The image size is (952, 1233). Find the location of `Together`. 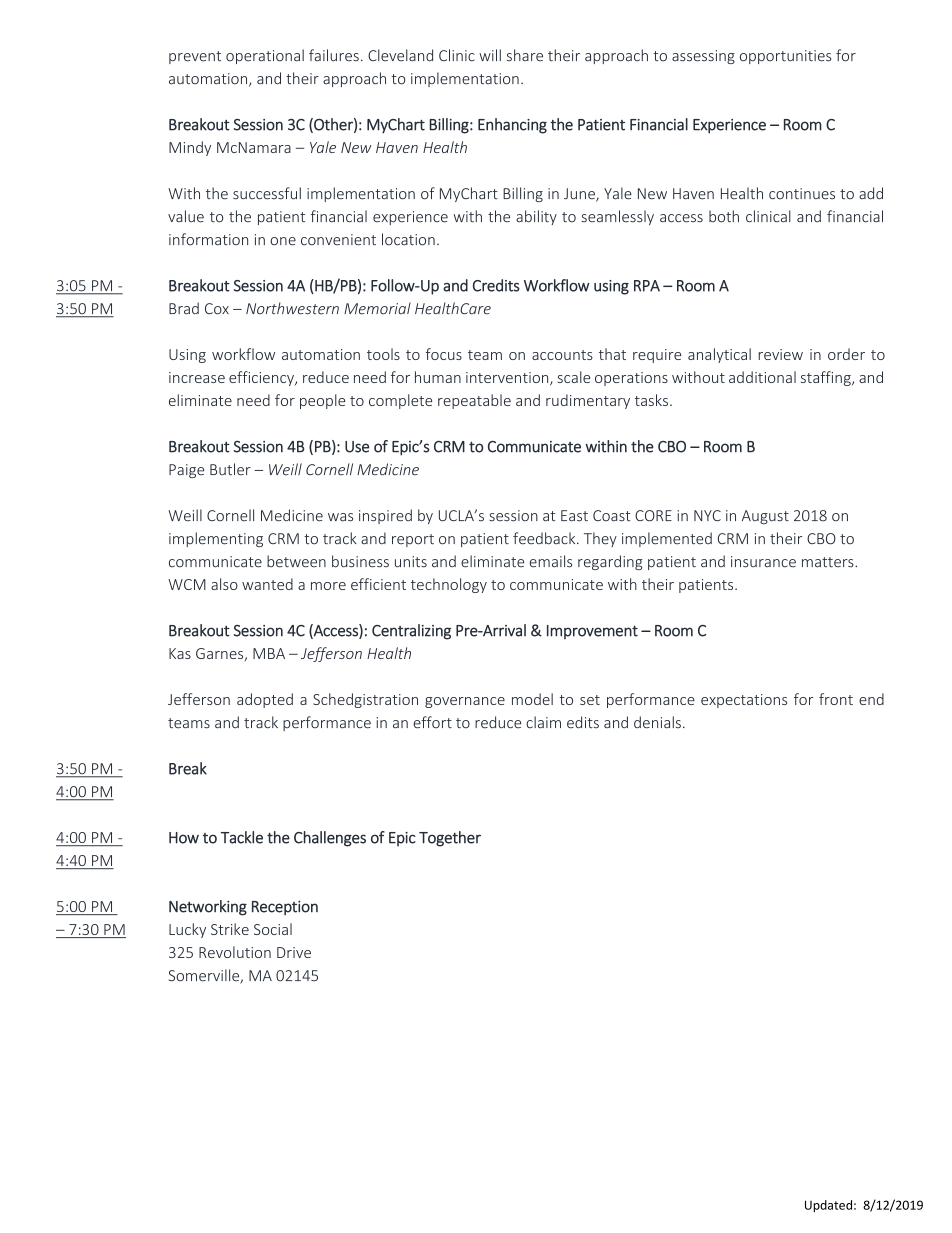

Together is located at coordinates (450, 839).
